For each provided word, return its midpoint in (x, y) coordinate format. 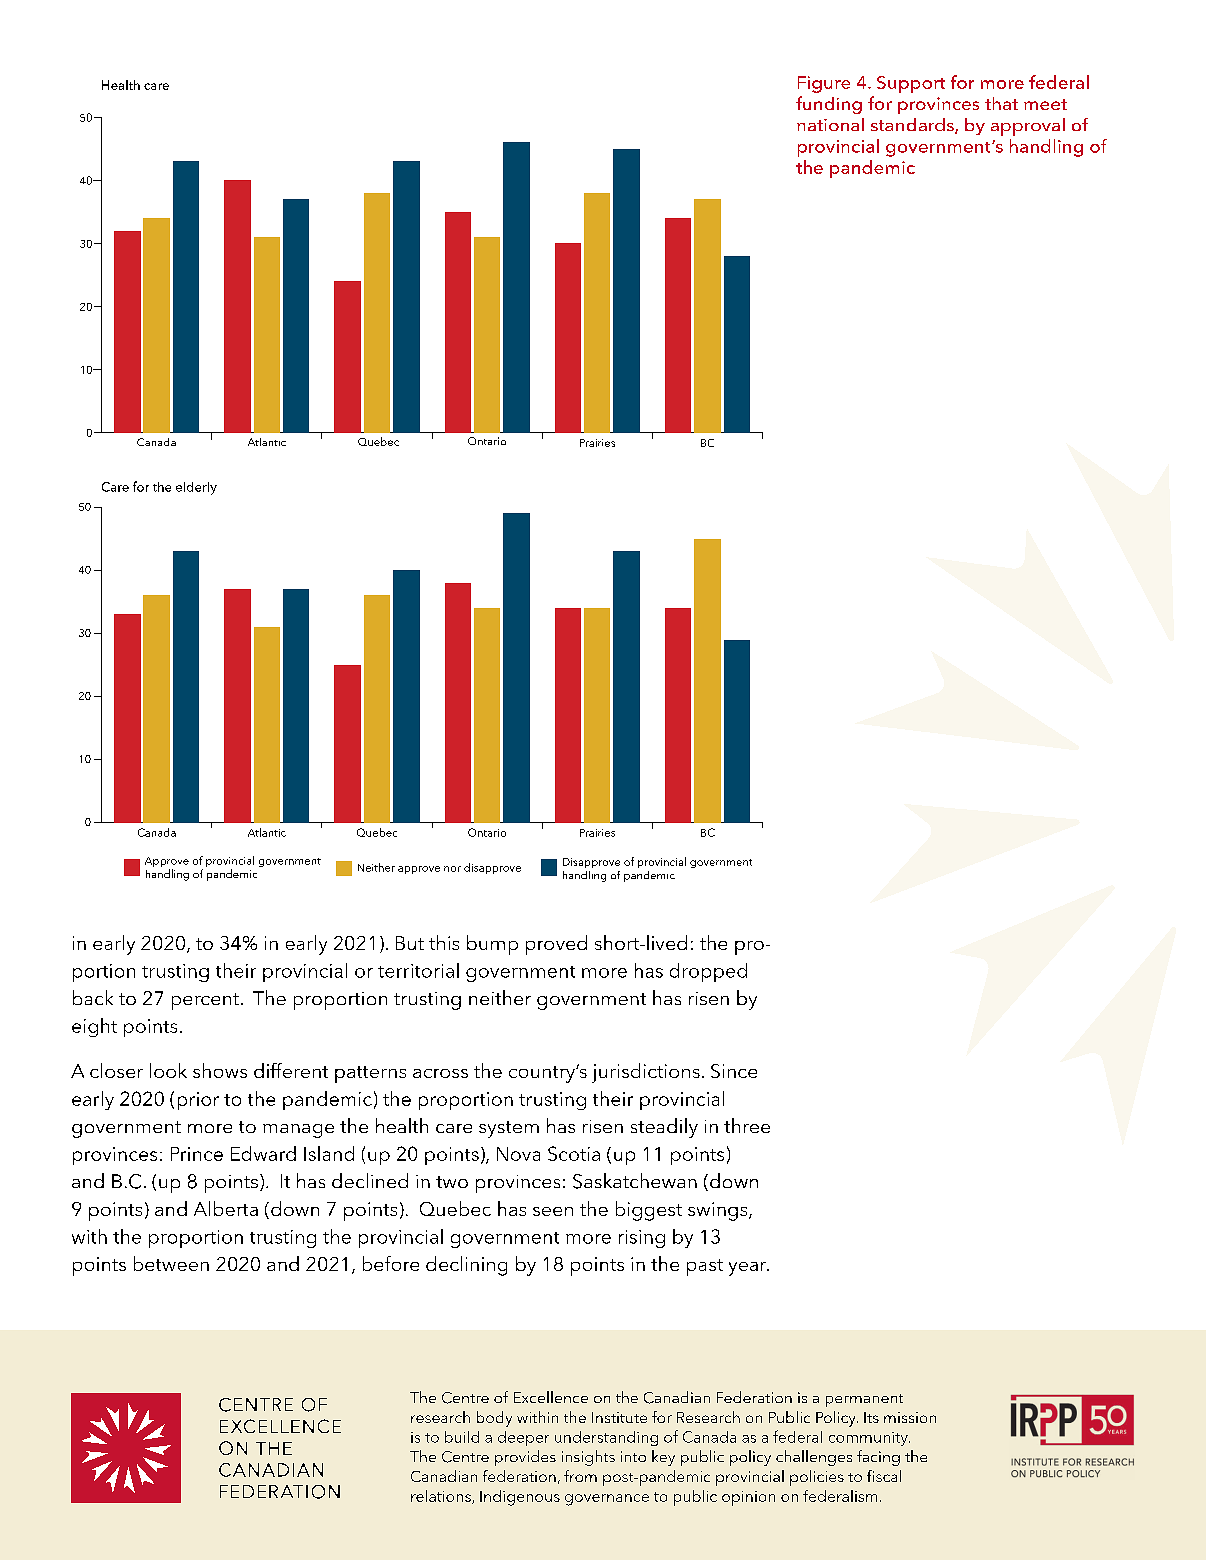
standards (913, 126)
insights (588, 1458)
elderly (196, 488)
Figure (824, 84)
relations (442, 1497)
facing (878, 1458)
